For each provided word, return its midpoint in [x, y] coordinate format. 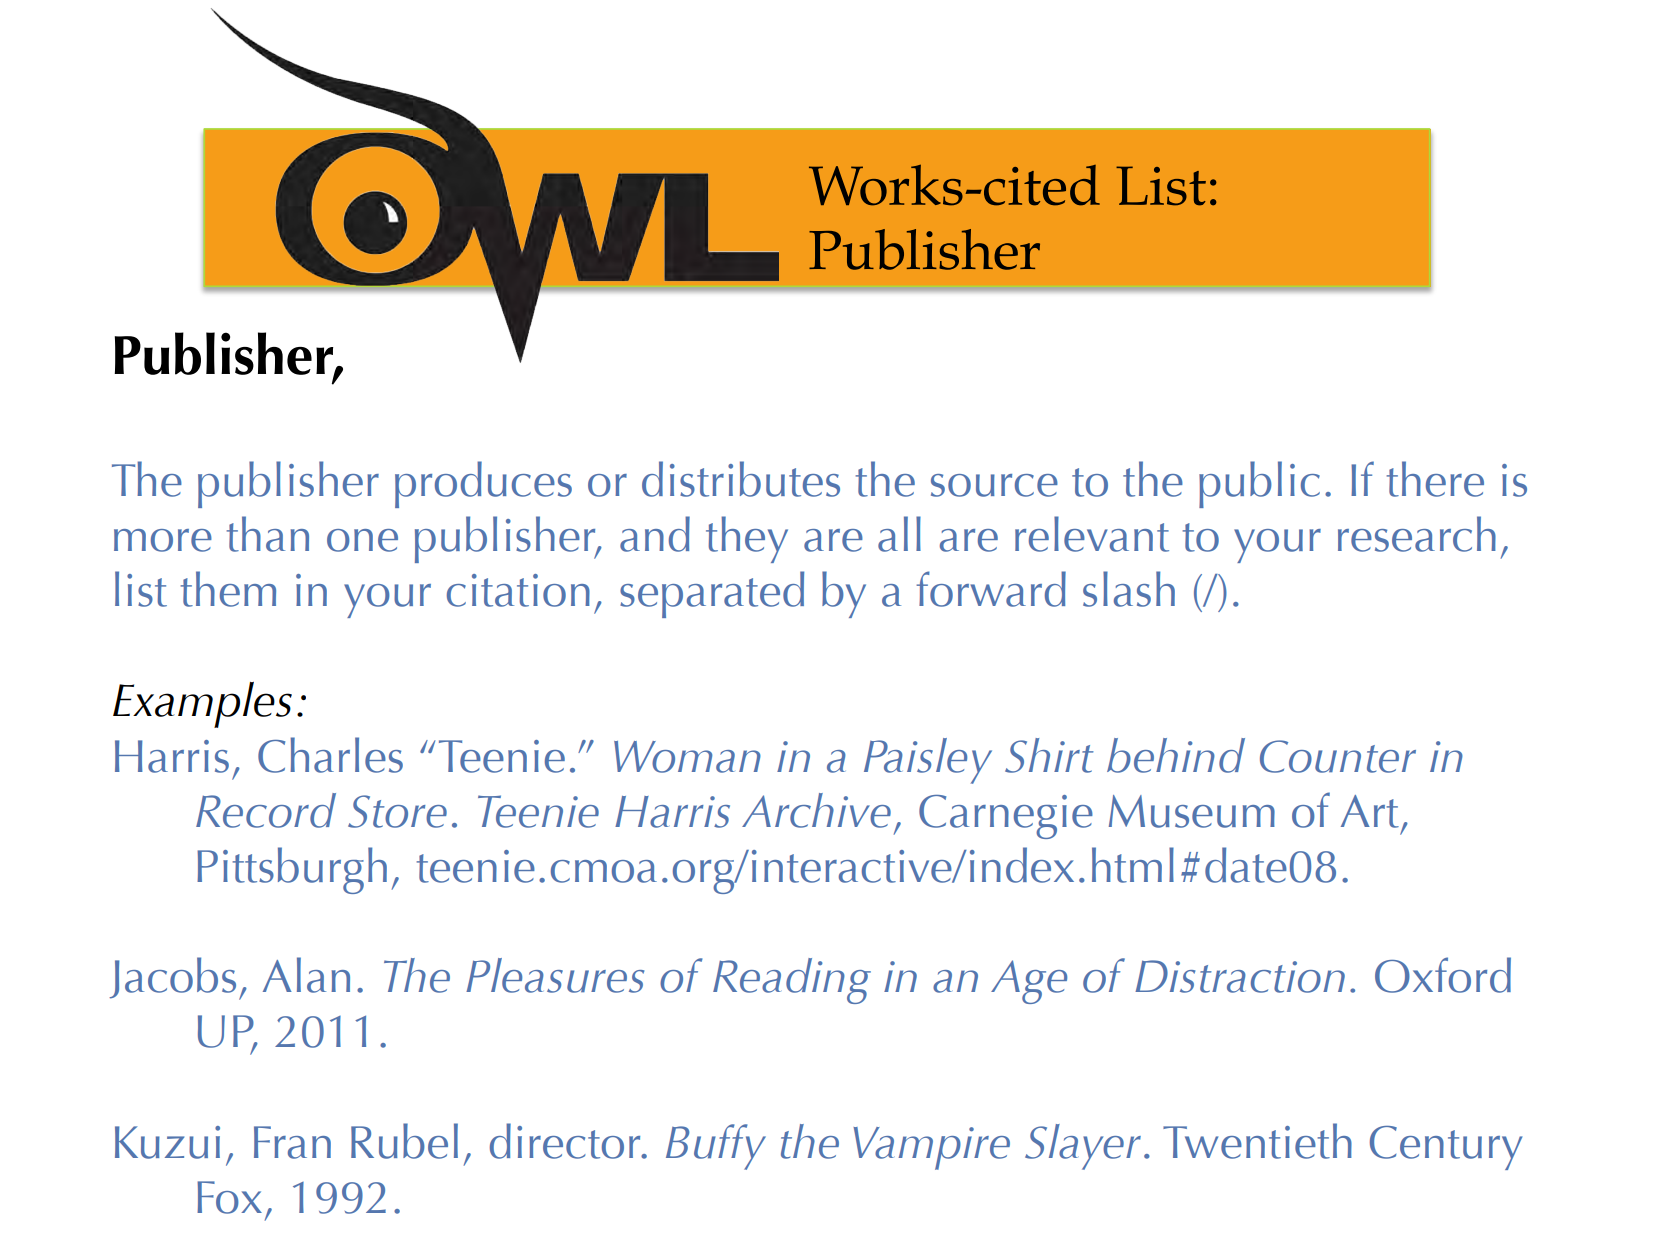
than [267, 534]
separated [712, 594]
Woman [687, 757]
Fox [229, 1197]
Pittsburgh [292, 870]
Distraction [1240, 976]
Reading [792, 981]
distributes [741, 479]
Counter [1338, 756]
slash [1129, 589]
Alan [306, 975]
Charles [330, 755]
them [228, 589]
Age [1029, 982]
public [1259, 484]
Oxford [1443, 975]
